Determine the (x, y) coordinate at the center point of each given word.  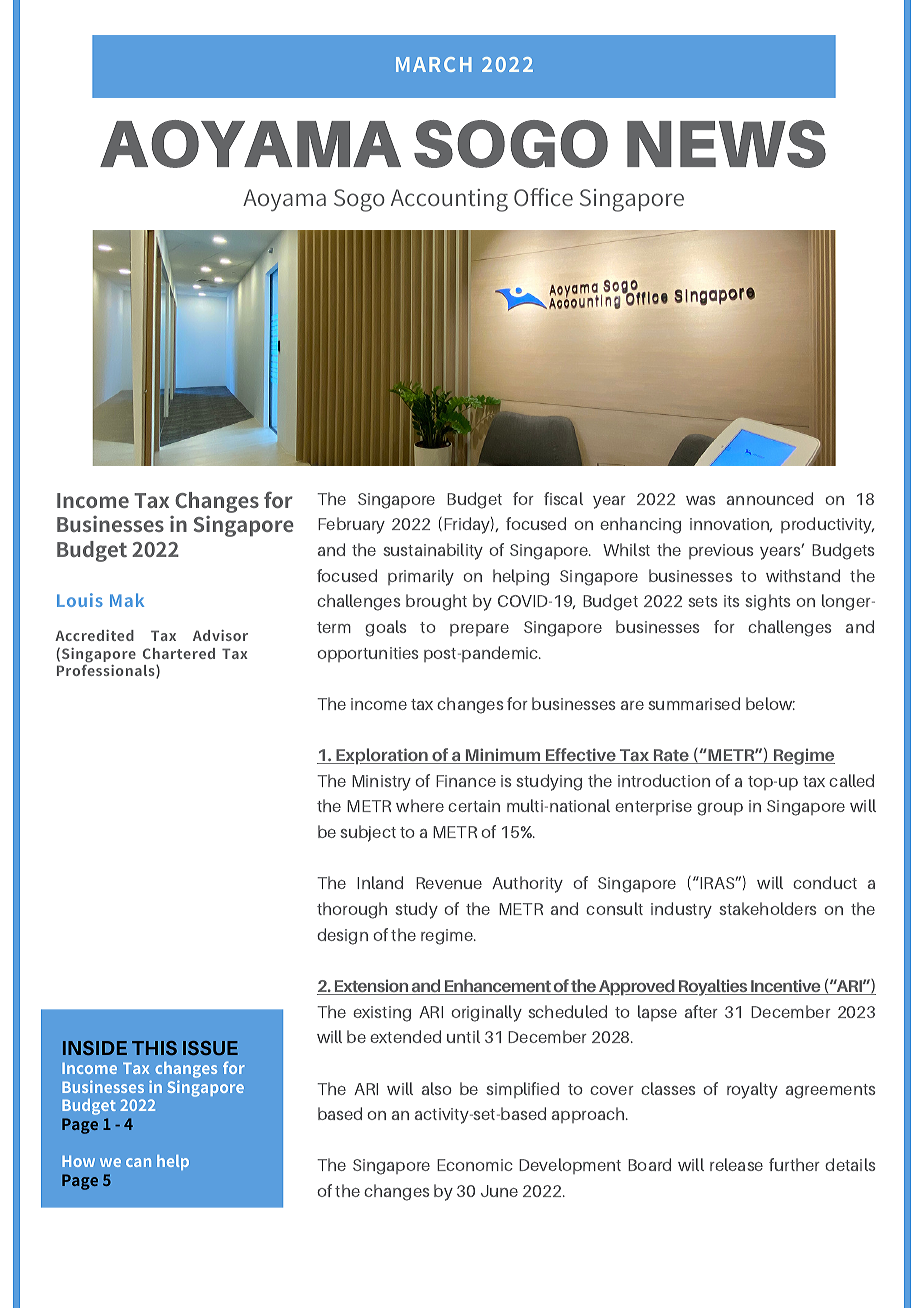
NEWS (726, 144)
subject (368, 833)
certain (474, 806)
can (138, 1162)
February (351, 525)
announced (770, 498)
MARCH (434, 64)
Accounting (449, 200)
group (720, 809)
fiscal (563, 498)
